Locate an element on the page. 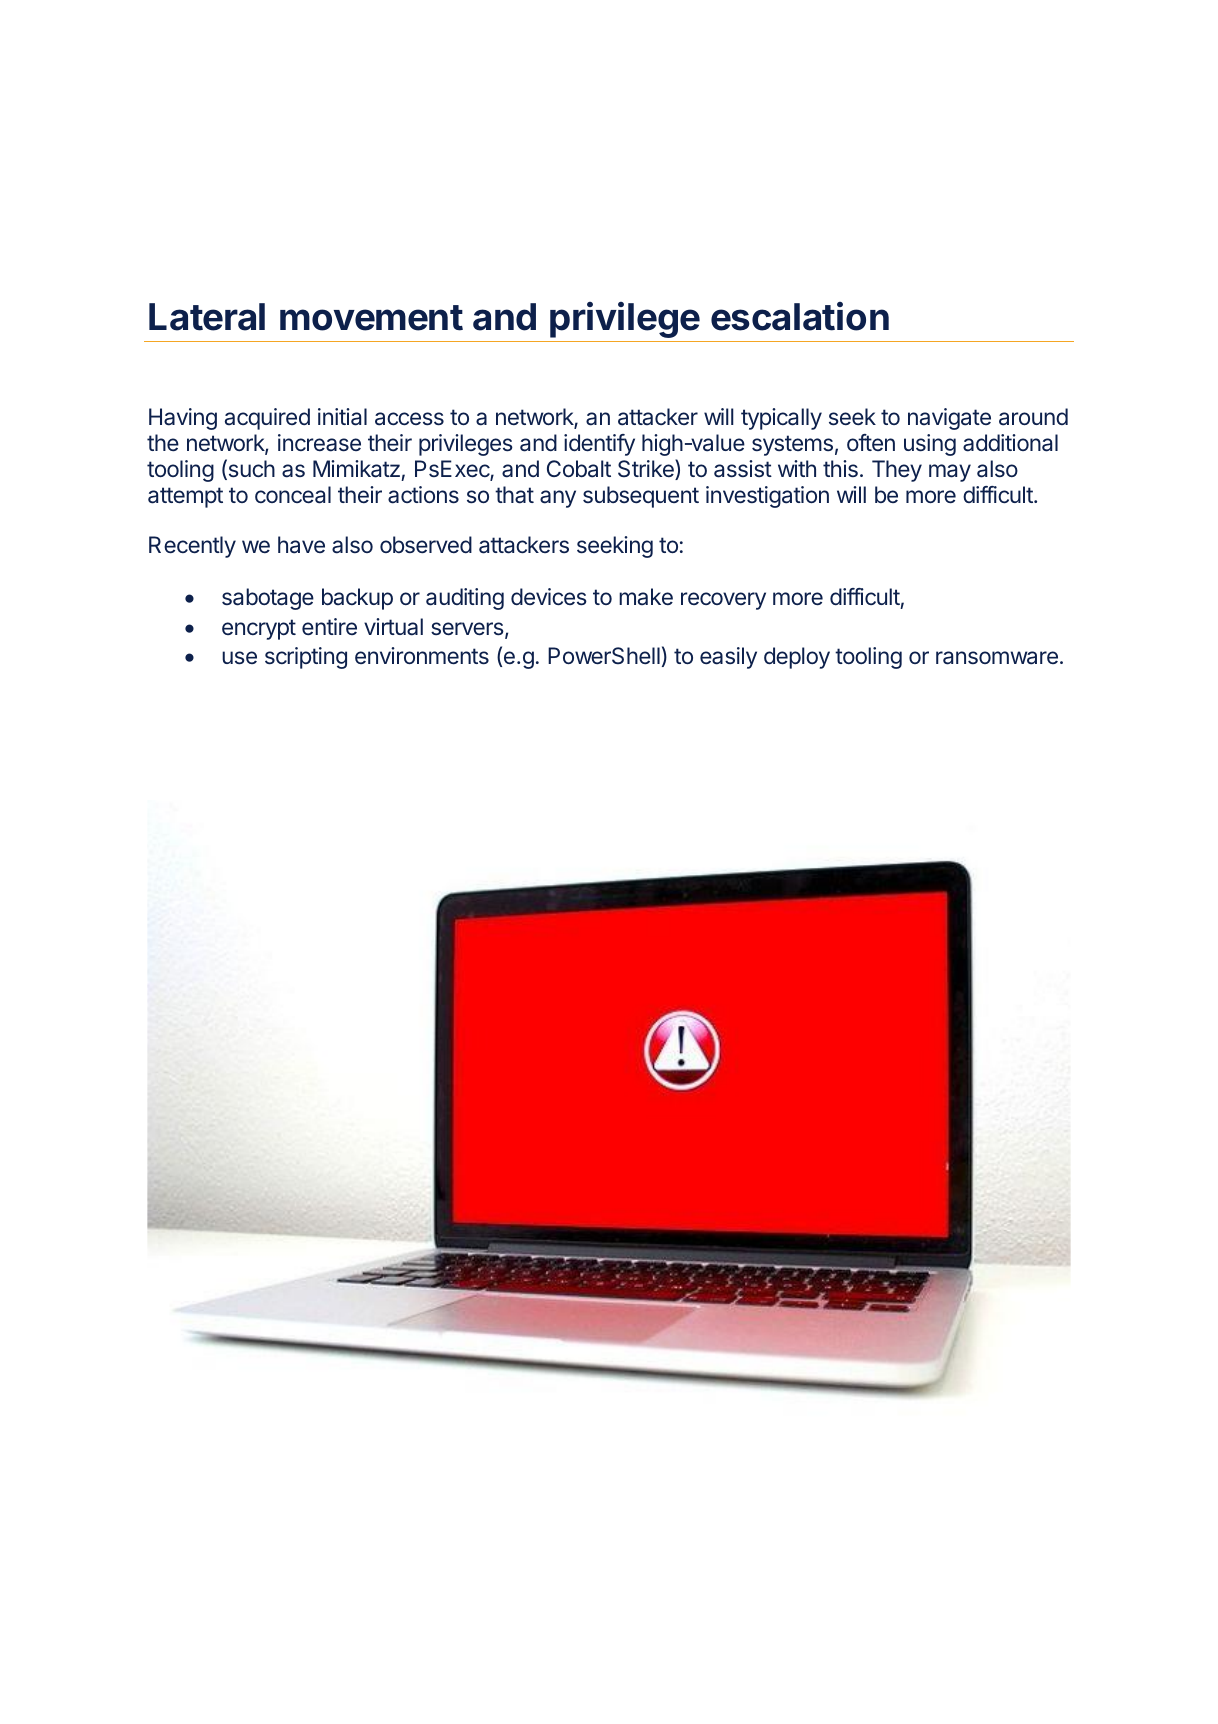  increase is located at coordinates (319, 443).
